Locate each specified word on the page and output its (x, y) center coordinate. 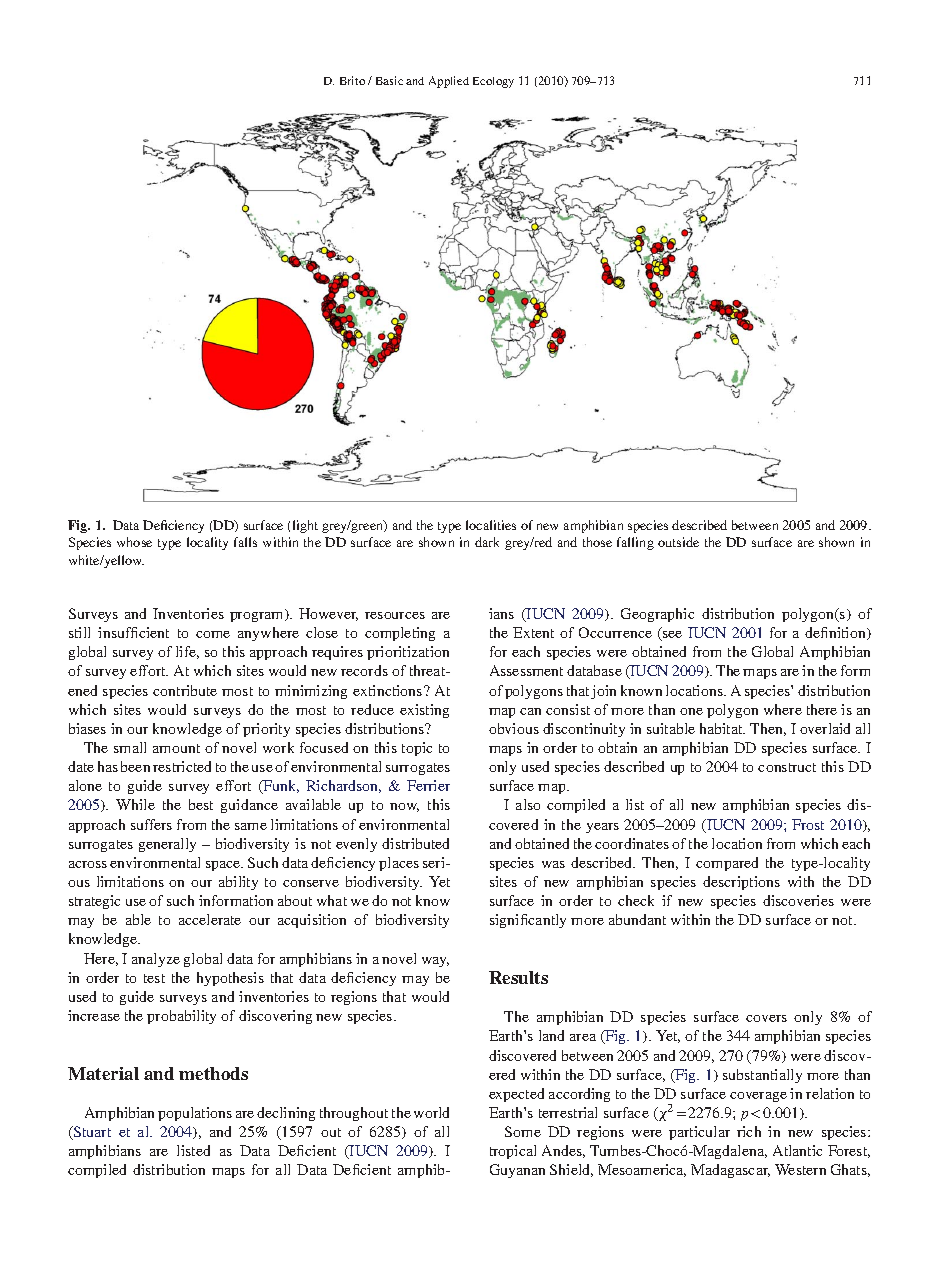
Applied (449, 82)
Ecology (493, 82)
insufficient (133, 632)
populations (195, 1114)
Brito (352, 80)
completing (400, 634)
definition (837, 633)
